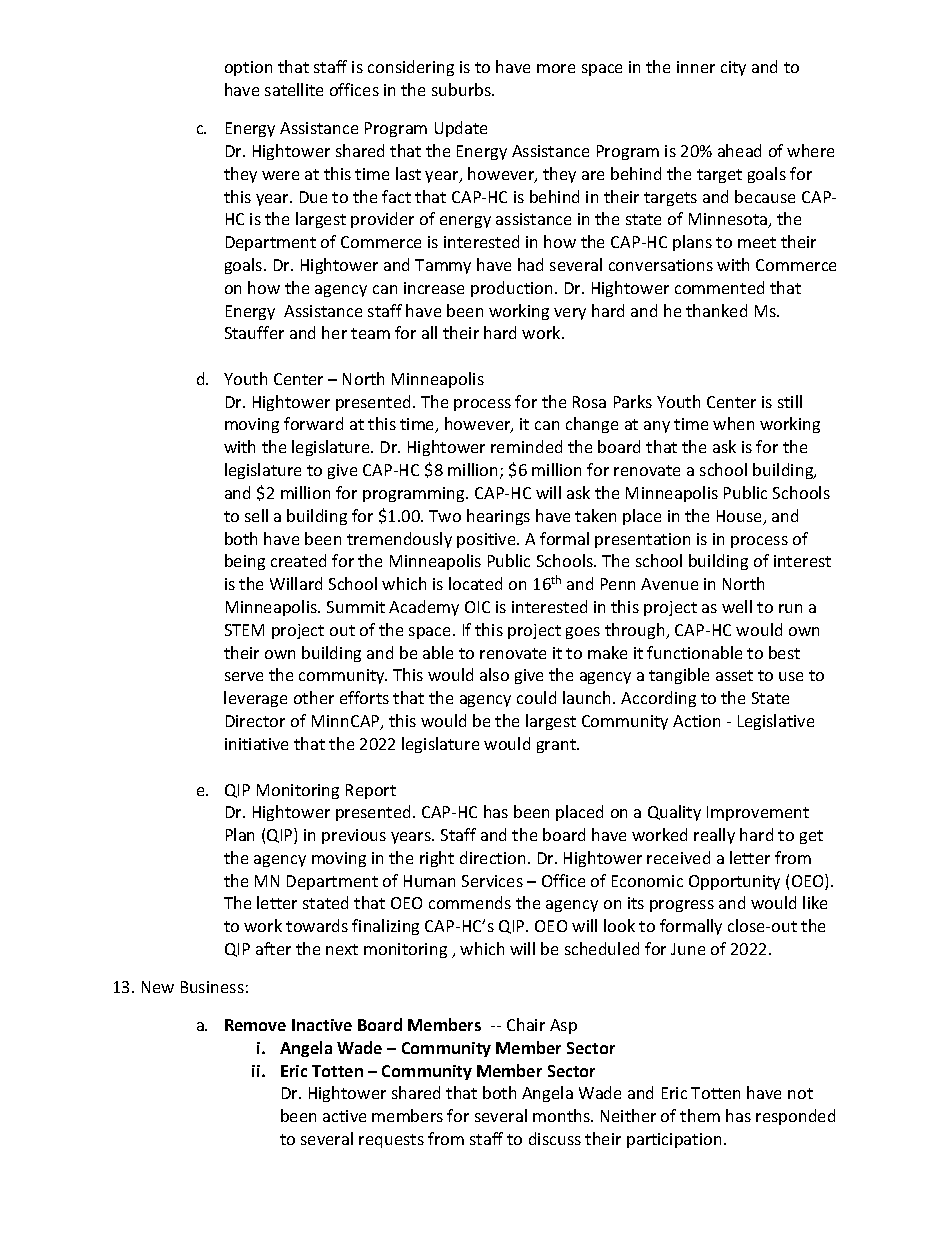 Image resolution: width=952 pixels, height=1233 pixels. Describe the element at coordinates (248, 68) in the screenshot. I see `option` at that location.
